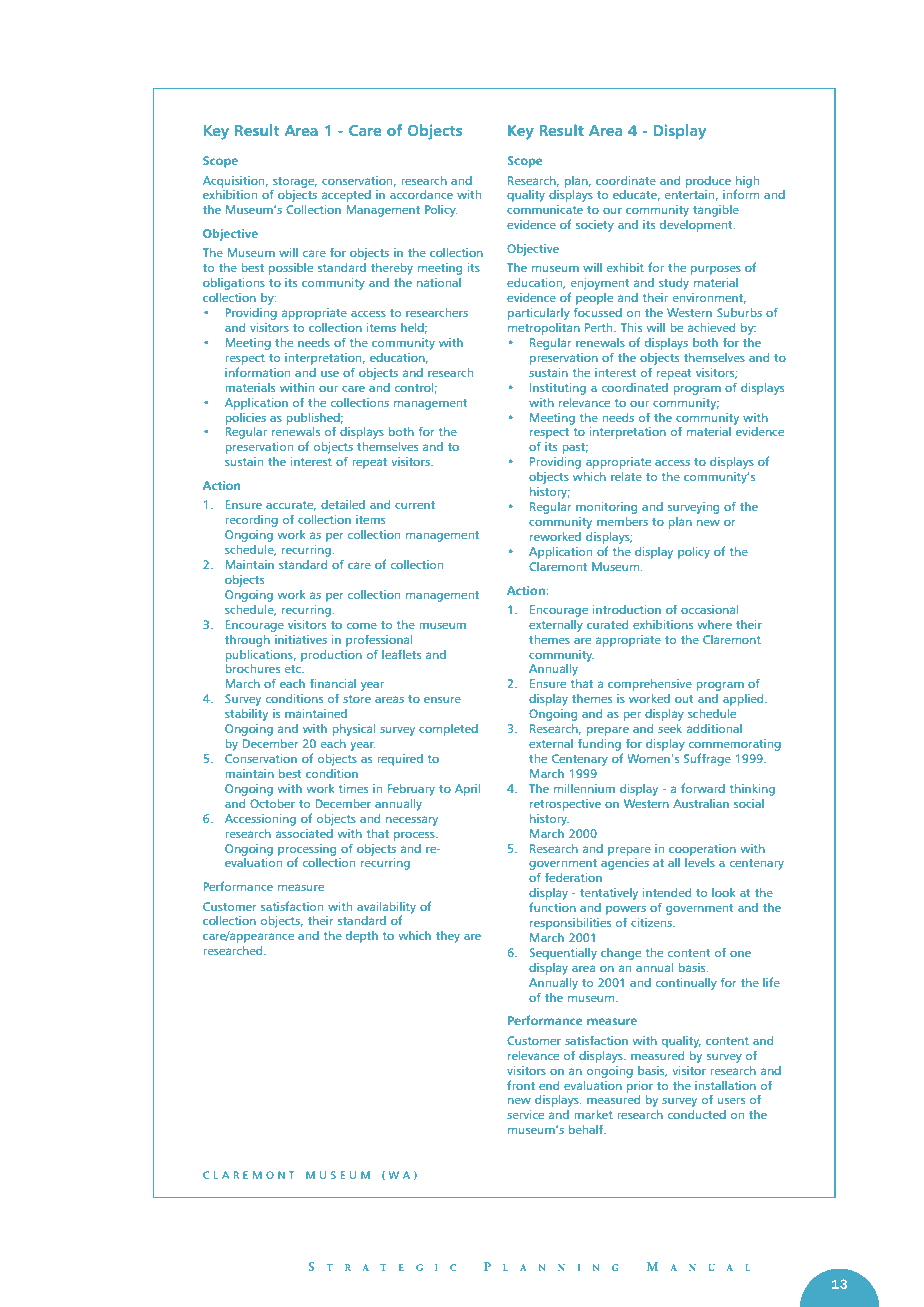 The width and height of the screenshot is (924, 1307). Describe the element at coordinates (701, 803) in the screenshot. I see `Australian` at that location.
